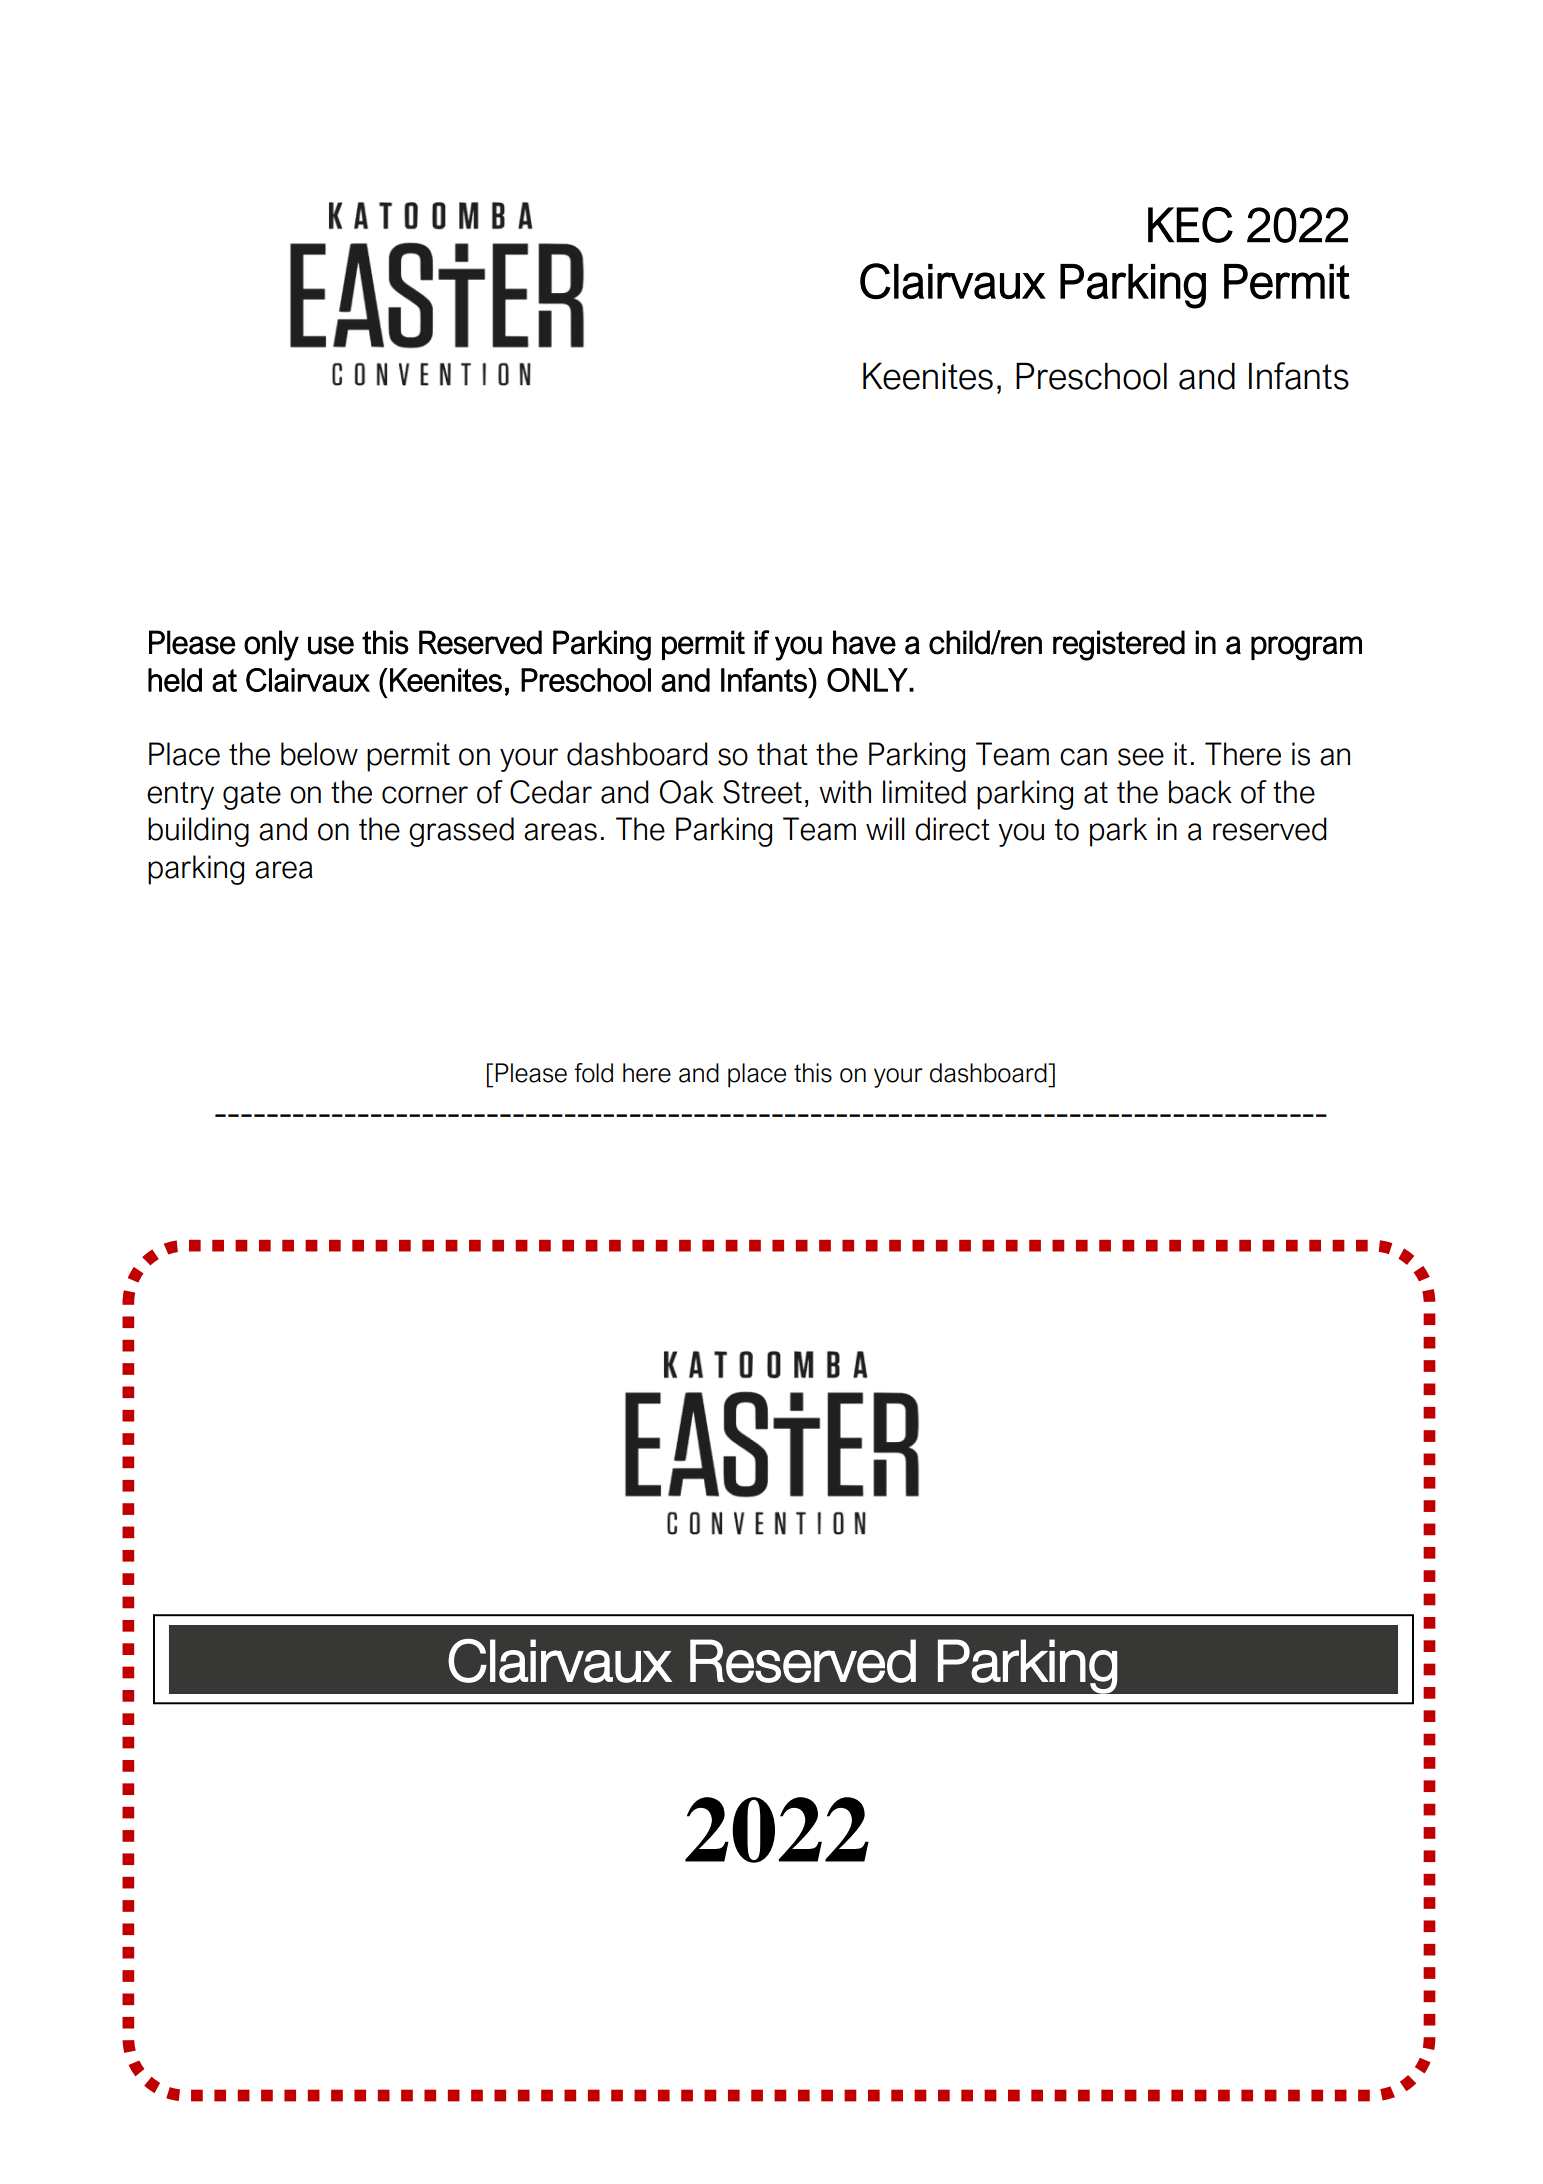 The width and height of the screenshot is (1543, 2184). Describe the element at coordinates (331, 645) in the screenshot. I see `use` at that location.
